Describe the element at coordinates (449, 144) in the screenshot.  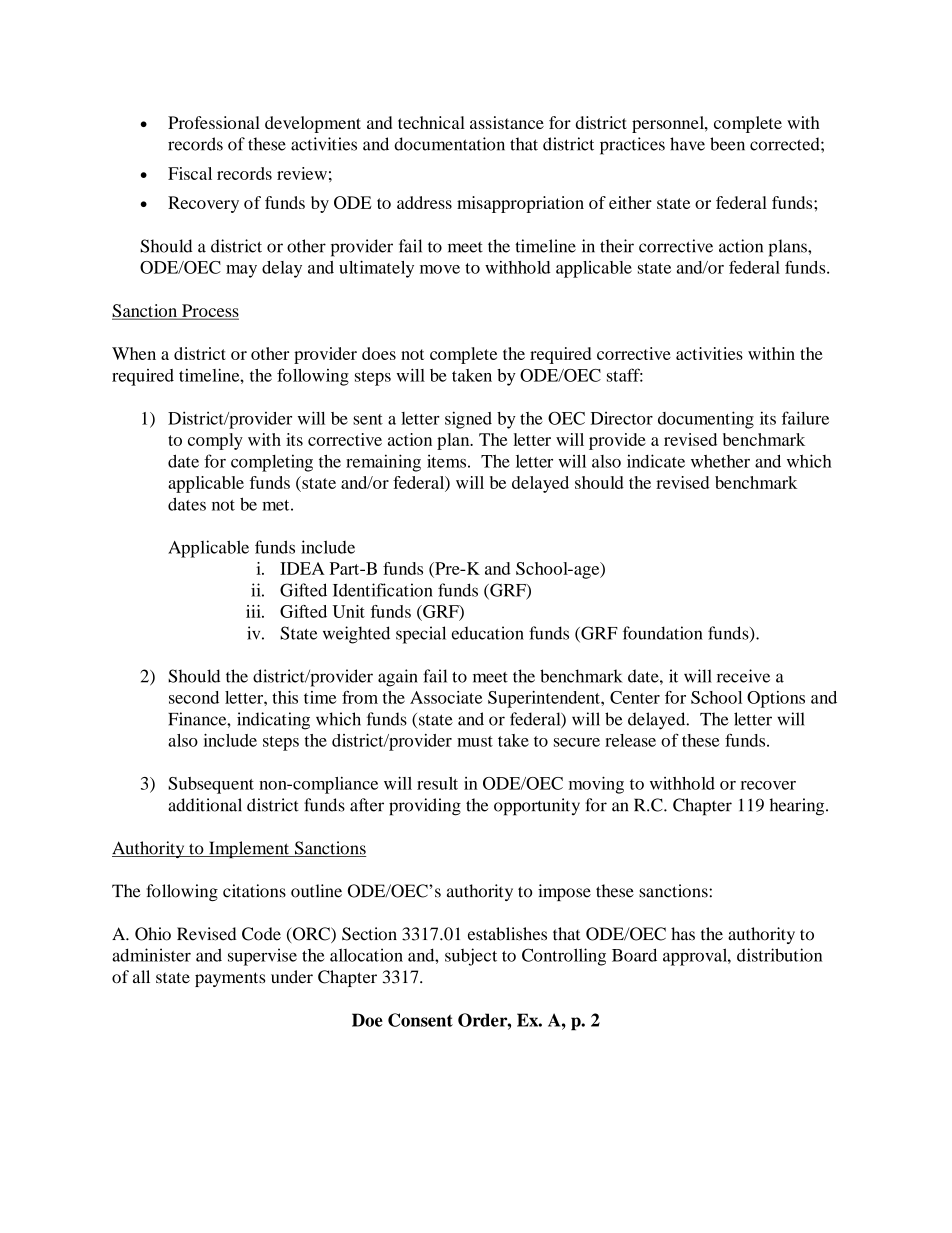
I see `documentation` at that location.
